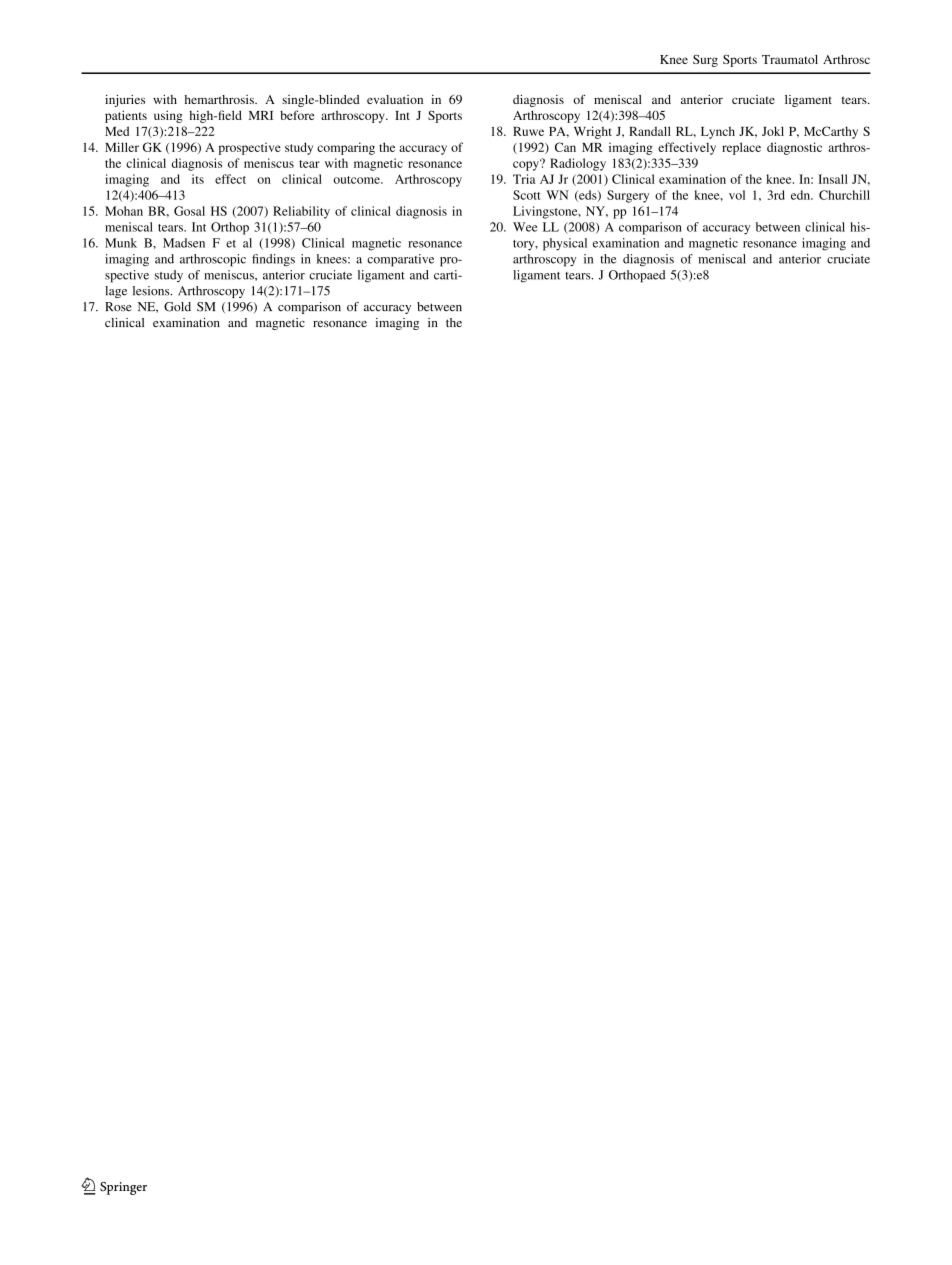 The image size is (952, 1265). Describe the element at coordinates (177, 307) in the screenshot. I see `Gold` at that location.
